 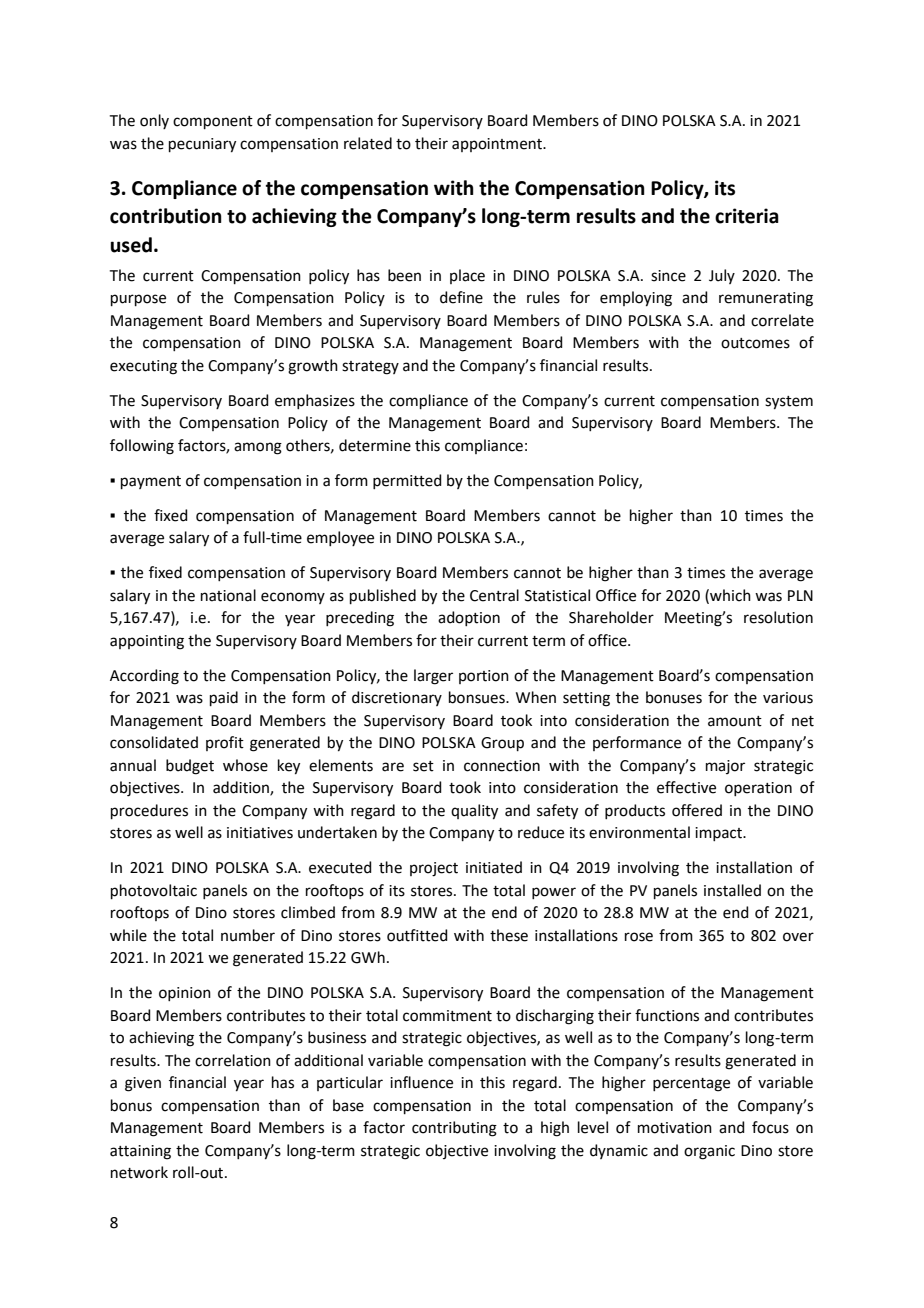 I want to click on criteria, so click(x=747, y=216).
